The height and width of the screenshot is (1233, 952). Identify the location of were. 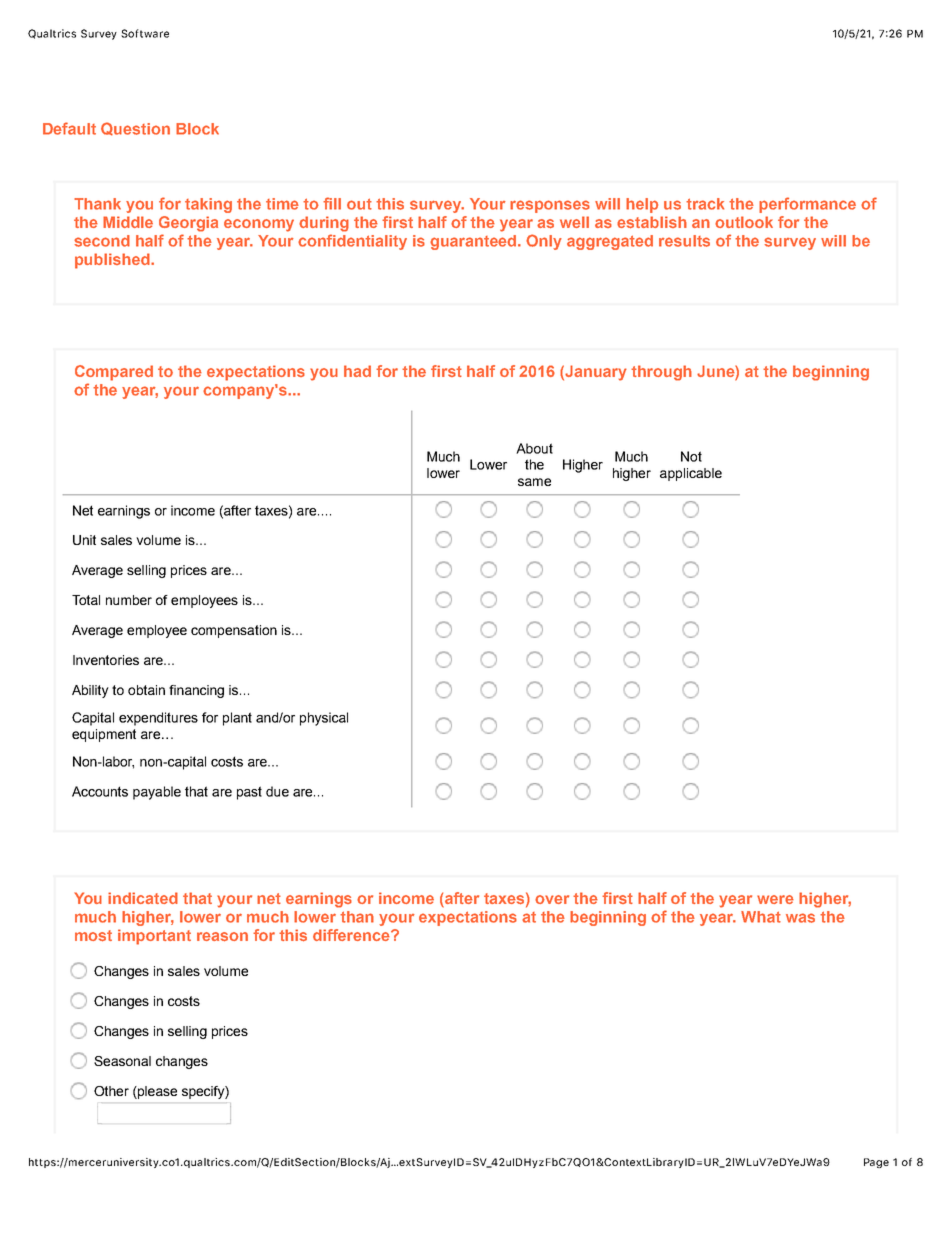
(775, 899).
